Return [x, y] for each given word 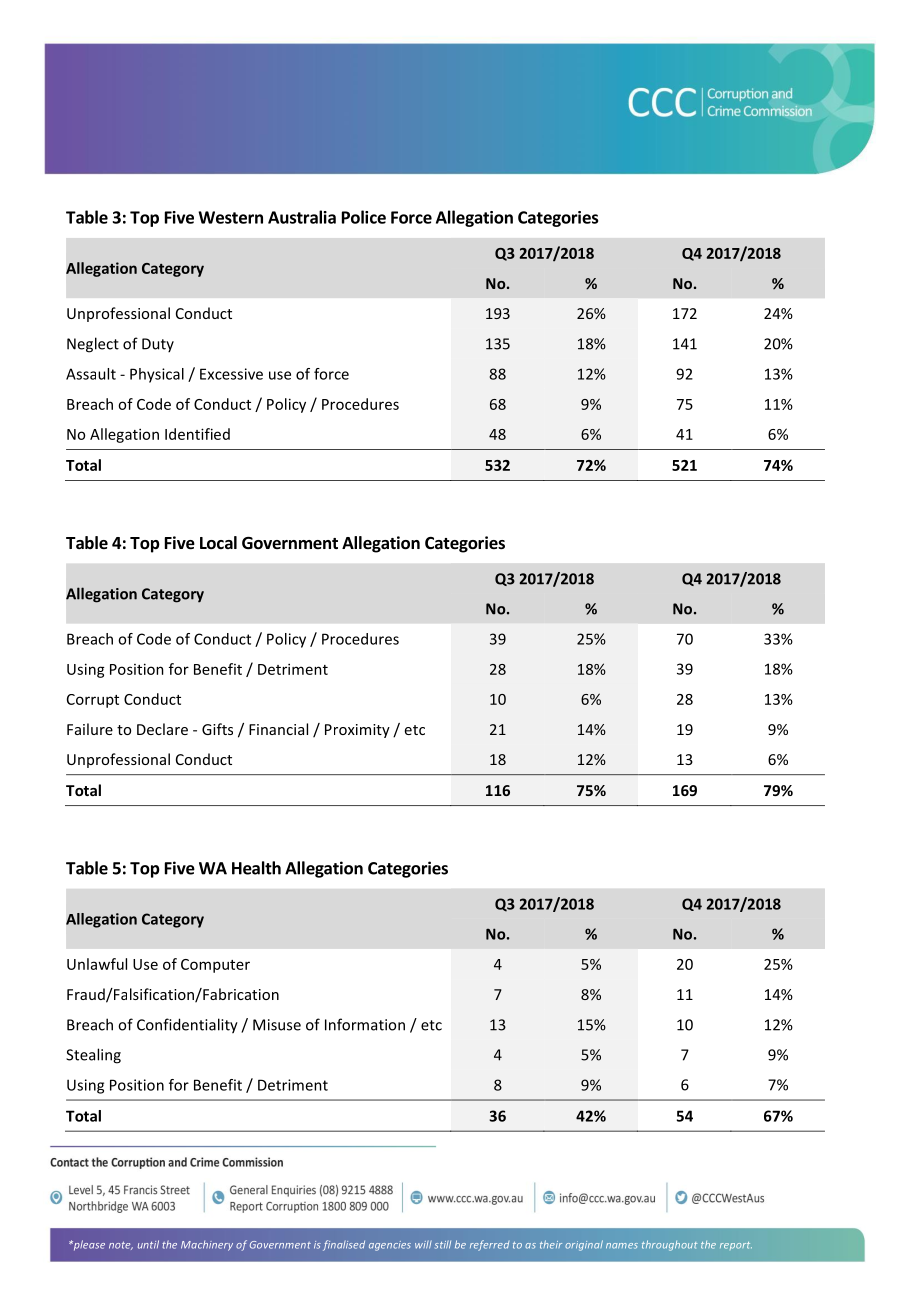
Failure [90, 729]
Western [230, 217]
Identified [197, 434]
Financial [278, 729]
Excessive [231, 374]
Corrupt [93, 701]
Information [365, 1024]
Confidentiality [187, 1026]
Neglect [93, 345]
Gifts [217, 729]
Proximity [357, 731]
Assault [91, 374]
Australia [302, 217]
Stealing [93, 1056]
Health [256, 868]
